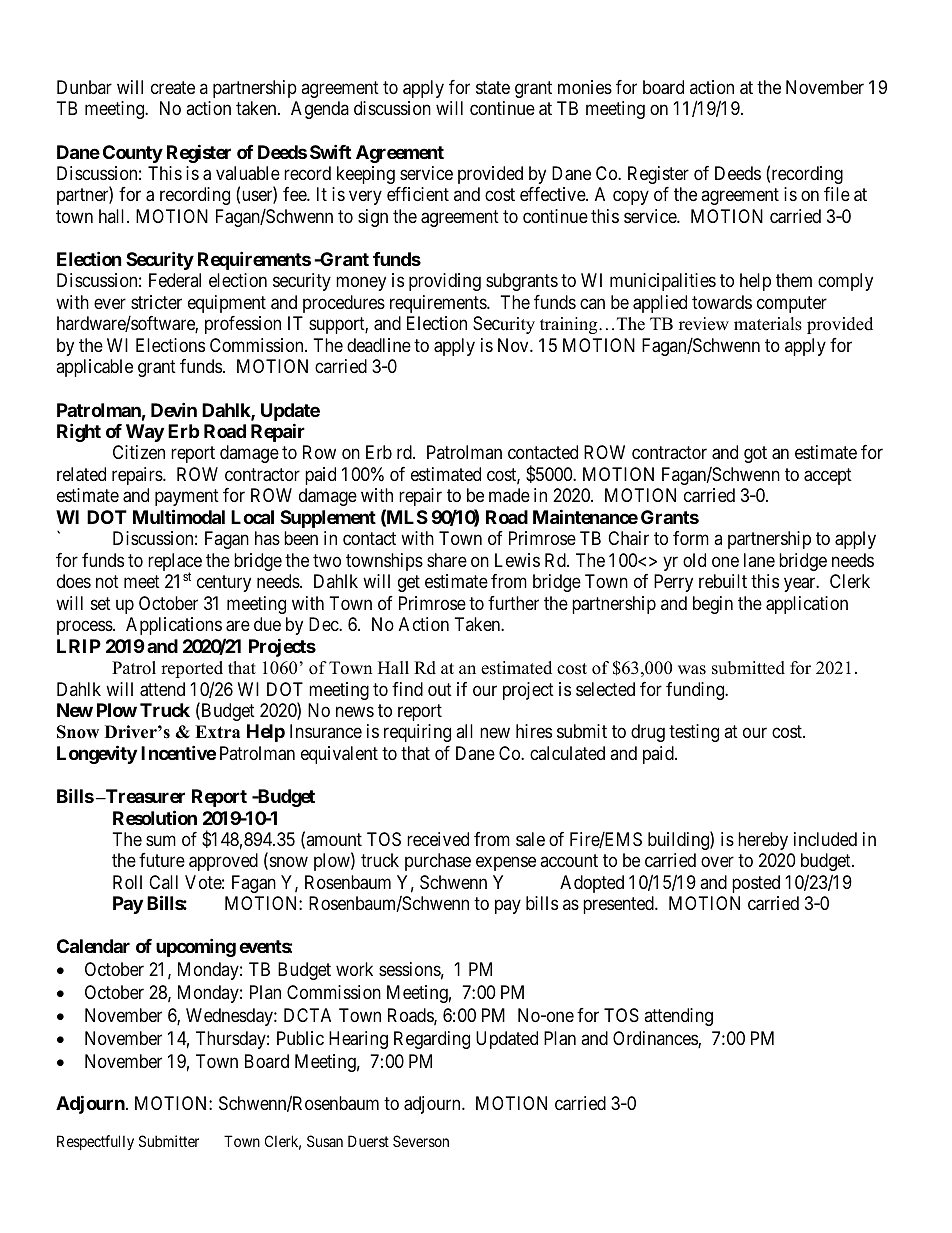  I want to click on state, so click(493, 88).
